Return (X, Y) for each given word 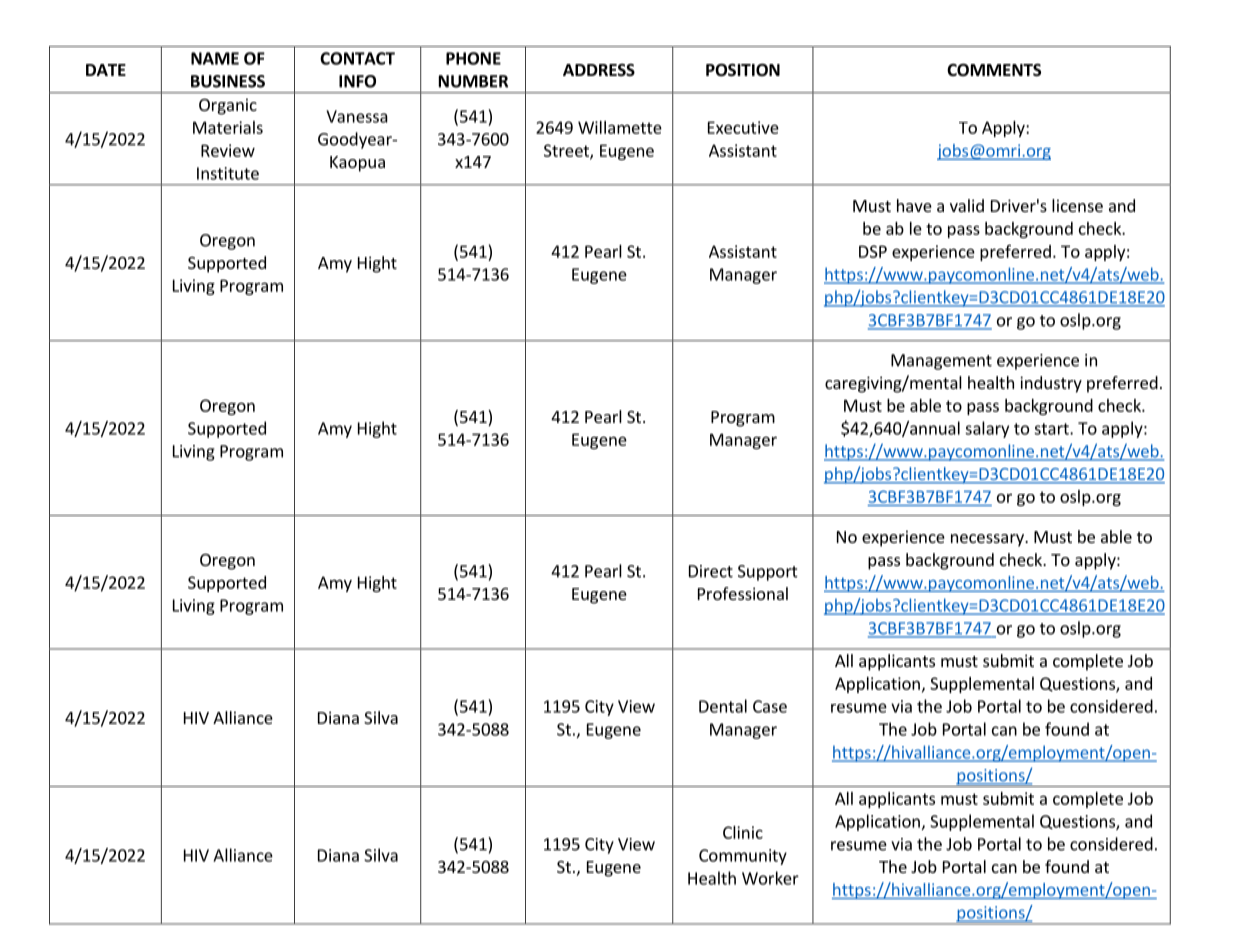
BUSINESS (228, 81)
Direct (711, 571)
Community (743, 857)
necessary (988, 540)
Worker (770, 878)
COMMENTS (994, 70)
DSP (873, 251)
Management (941, 362)
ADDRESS (599, 70)
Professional (743, 593)
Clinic (743, 832)
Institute (228, 173)
